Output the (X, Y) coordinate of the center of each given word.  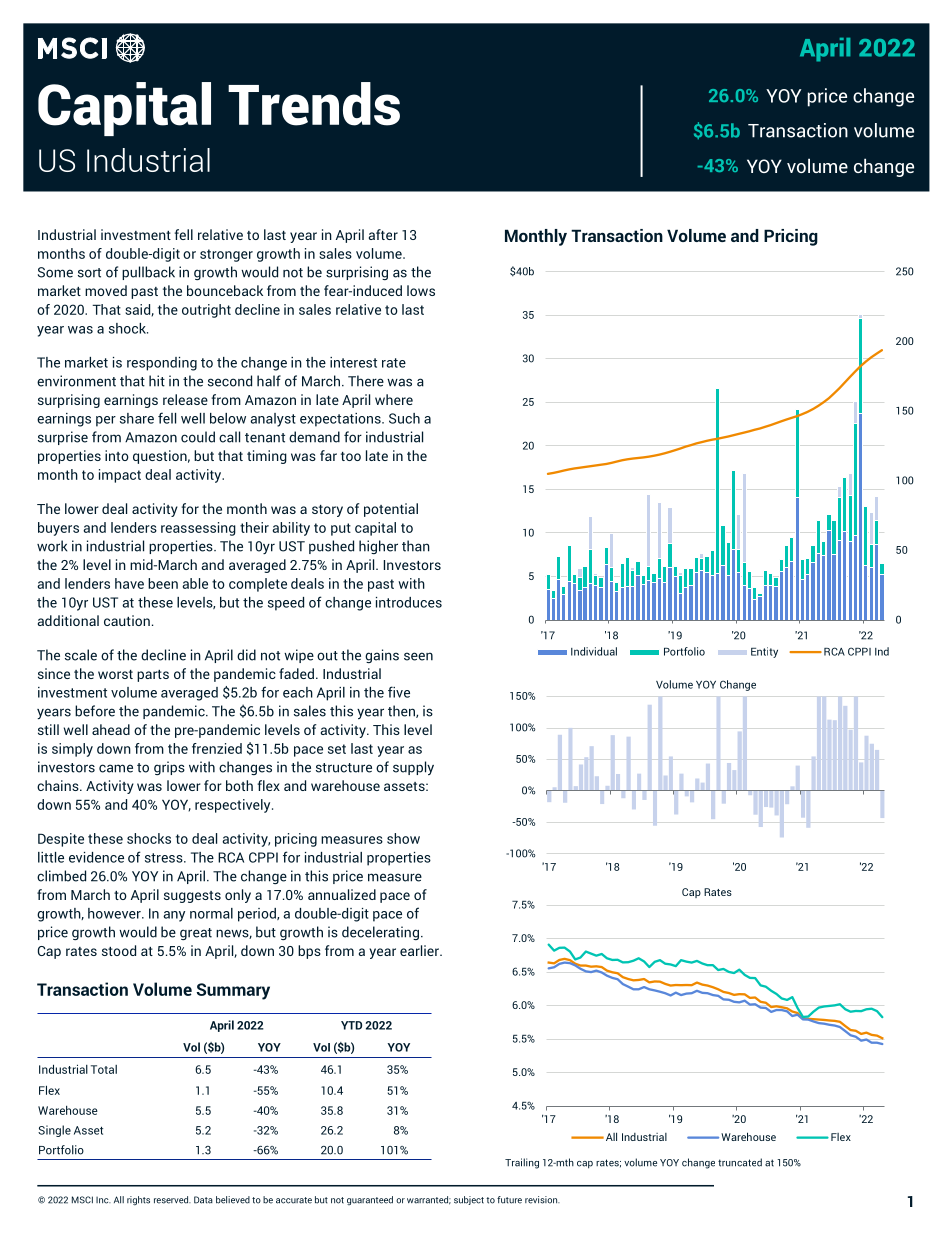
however (115, 913)
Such (404, 418)
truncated (740, 1162)
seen (418, 656)
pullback (148, 273)
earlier (420, 950)
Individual (594, 651)
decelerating (380, 933)
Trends (314, 104)
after (383, 234)
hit (157, 381)
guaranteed (370, 1200)
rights (138, 1201)
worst (115, 674)
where (394, 399)
